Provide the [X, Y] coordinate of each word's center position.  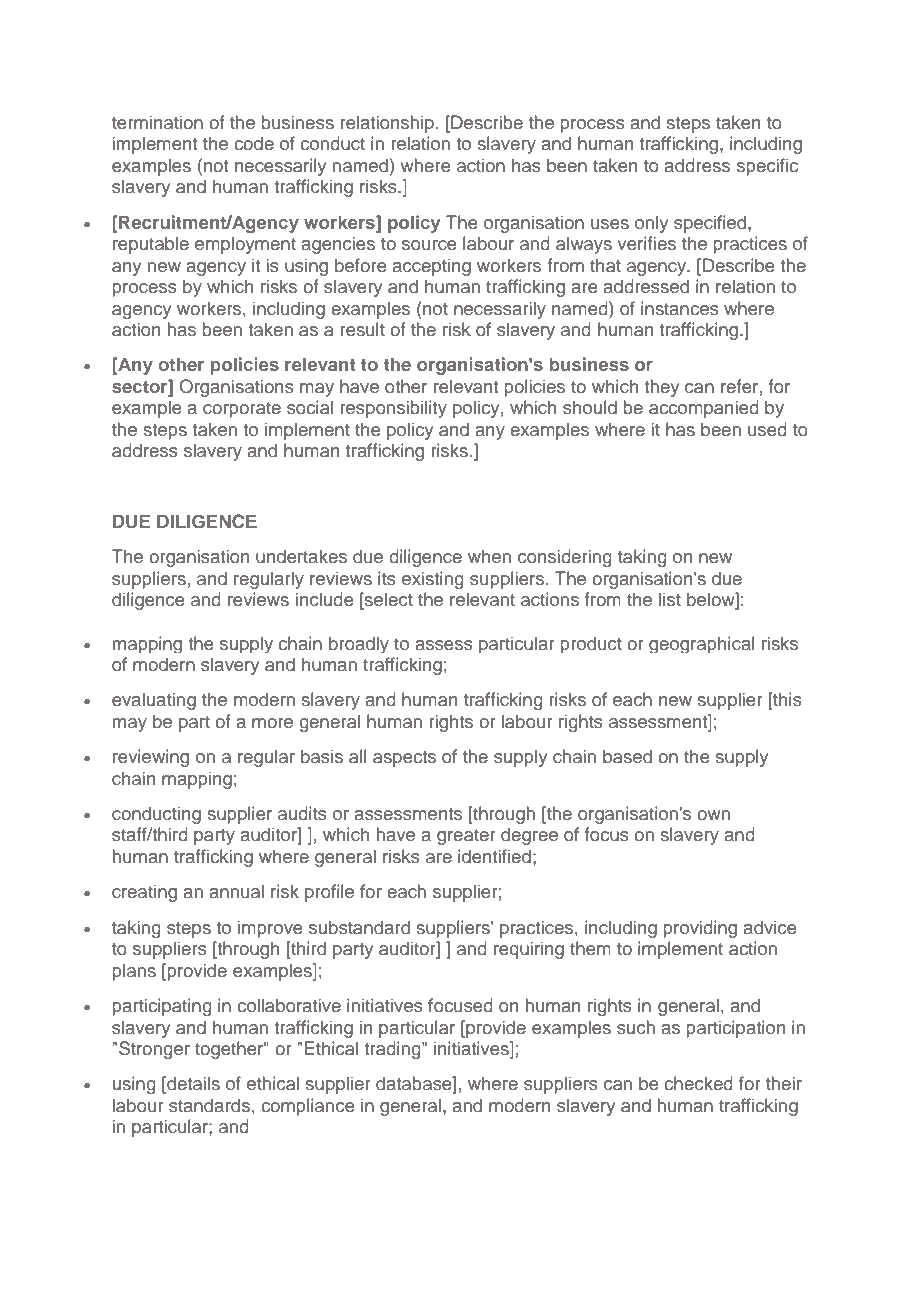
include [325, 599]
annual [236, 891]
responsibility [393, 409]
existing [433, 580]
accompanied [704, 409]
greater [466, 837]
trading [393, 1050]
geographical [702, 644]
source [429, 245]
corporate [242, 410]
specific [767, 167]
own [713, 815]
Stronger [154, 1050]
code [254, 143]
